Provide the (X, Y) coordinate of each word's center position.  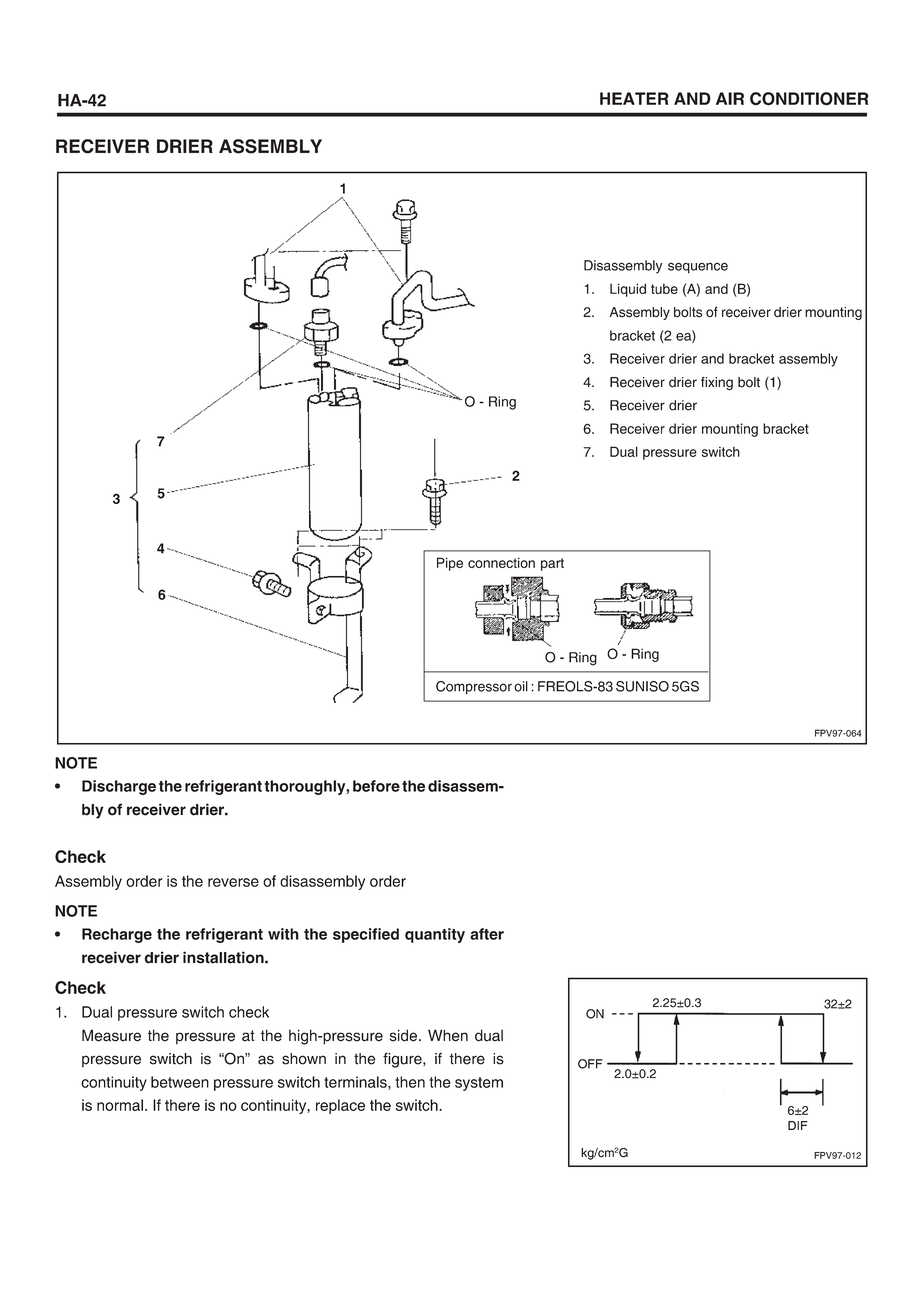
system (479, 1084)
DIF (798, 1125)
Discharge (119, 787)
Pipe (450, 564)
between (180, 1082)
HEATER (634, 98)
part (552, 564)
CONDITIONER (809, 99)
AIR (730, 98)
